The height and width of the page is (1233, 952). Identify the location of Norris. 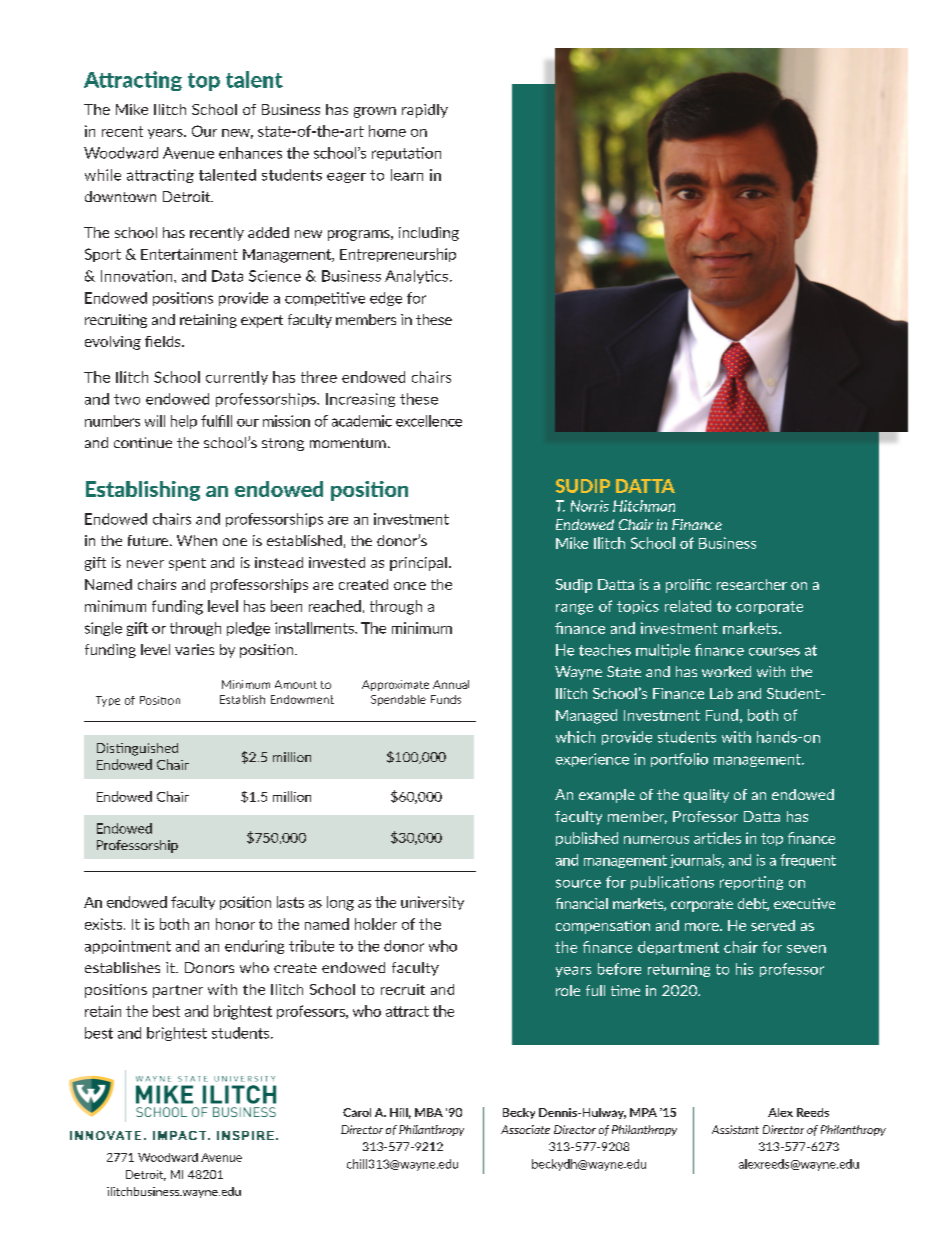
(590, 506).
